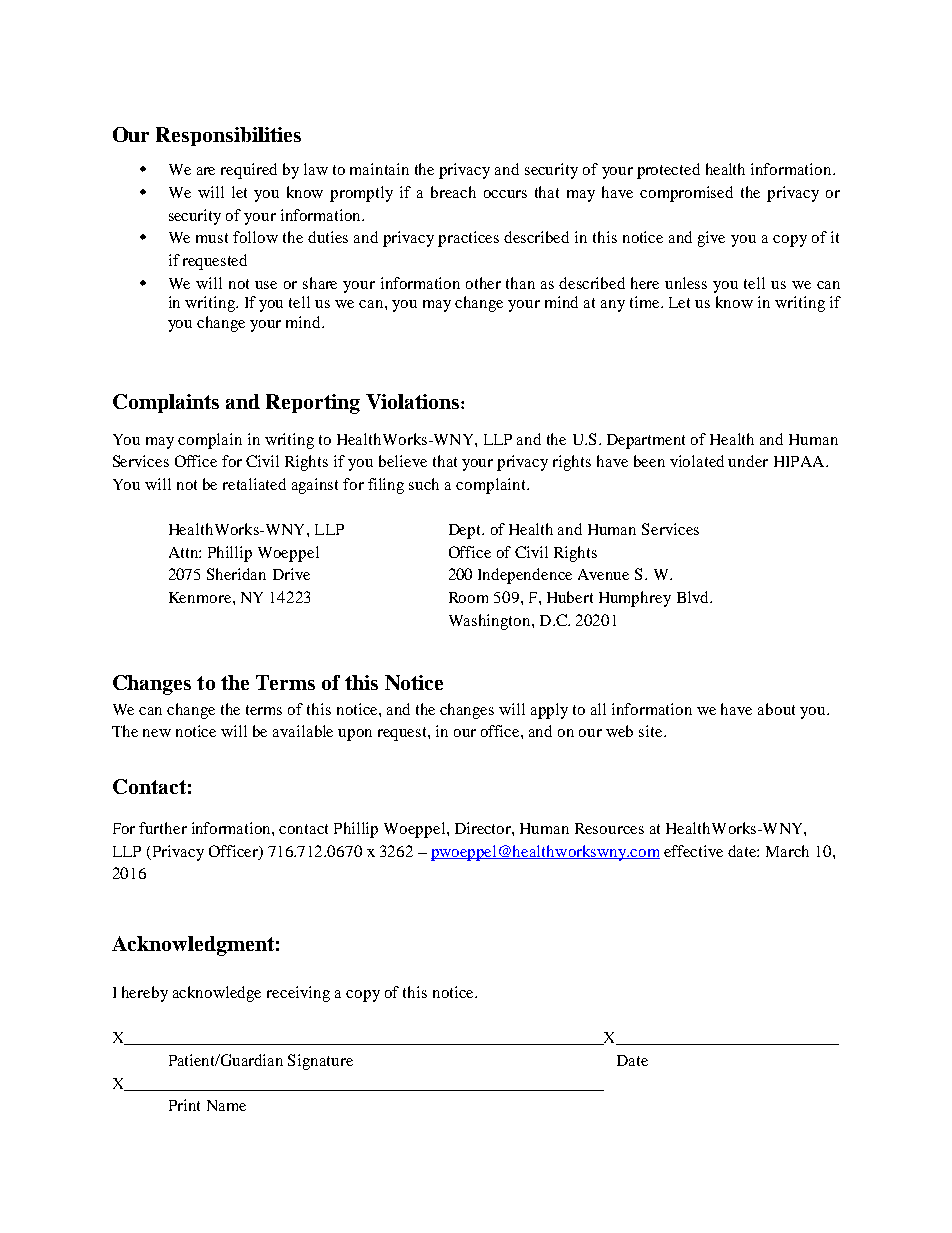  I want to click on effective, so click(693, 851).
